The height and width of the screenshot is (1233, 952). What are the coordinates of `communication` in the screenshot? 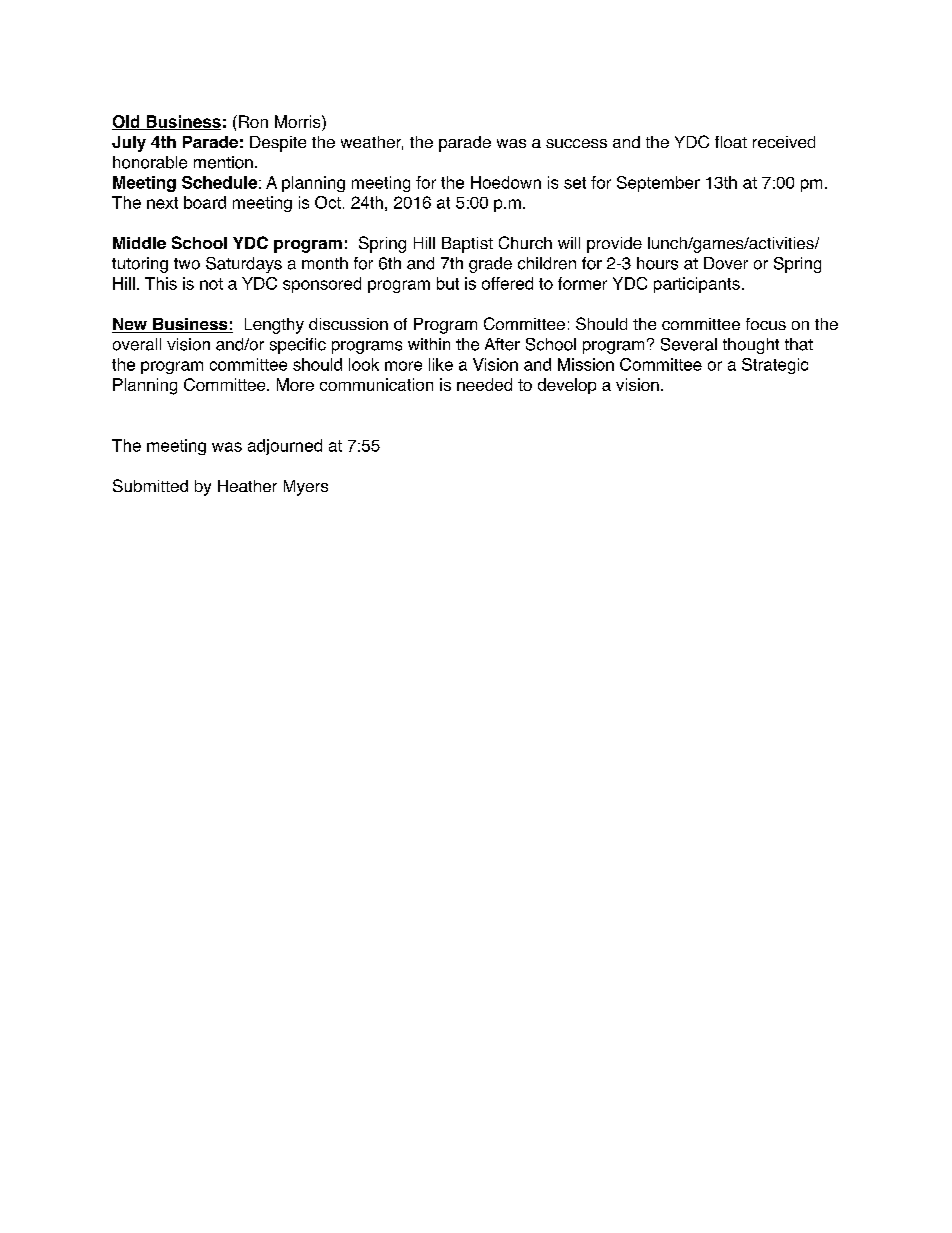 It's located at (376, 384).
